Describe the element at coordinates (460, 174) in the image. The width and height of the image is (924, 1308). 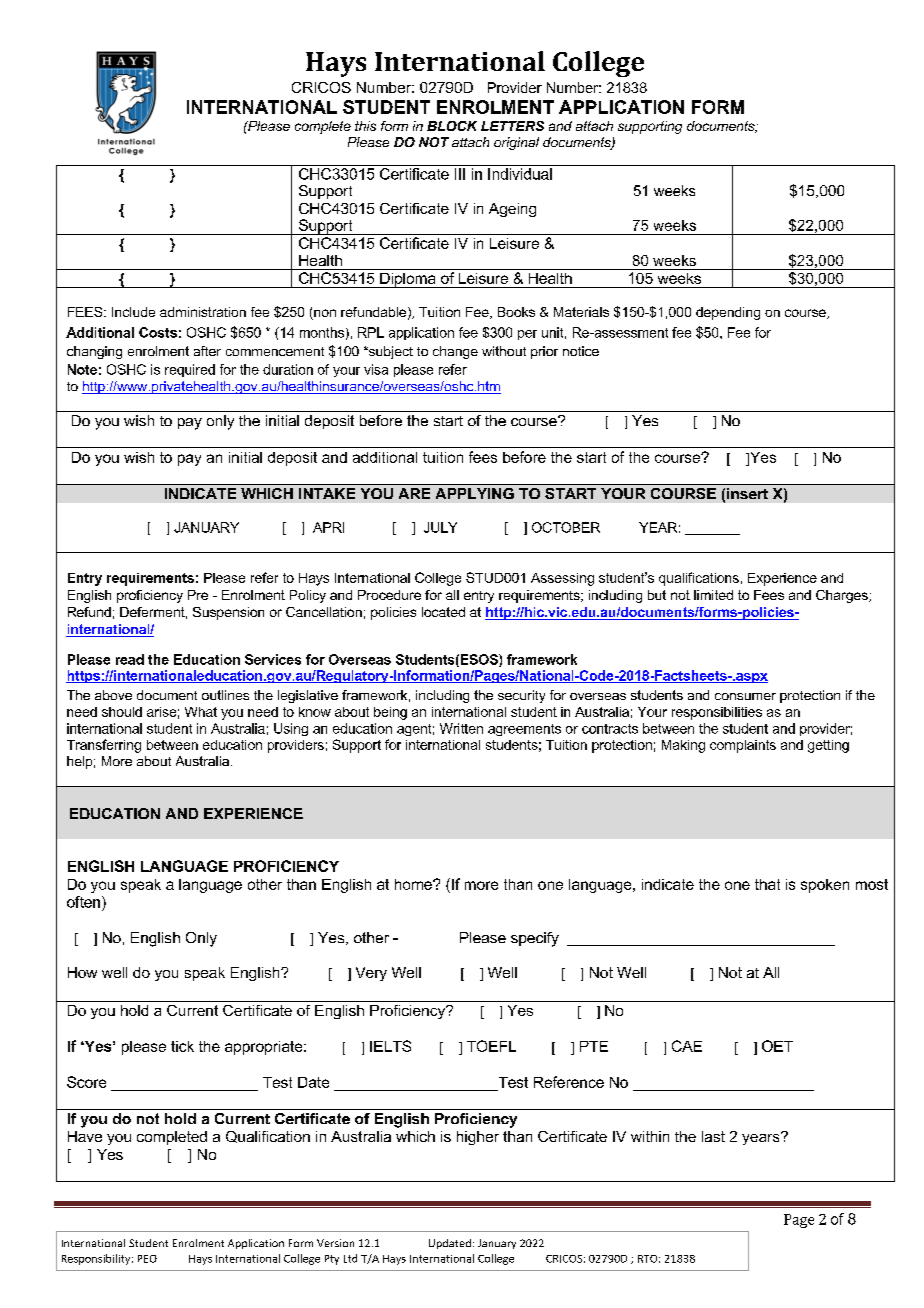
I see `III` at that location.
